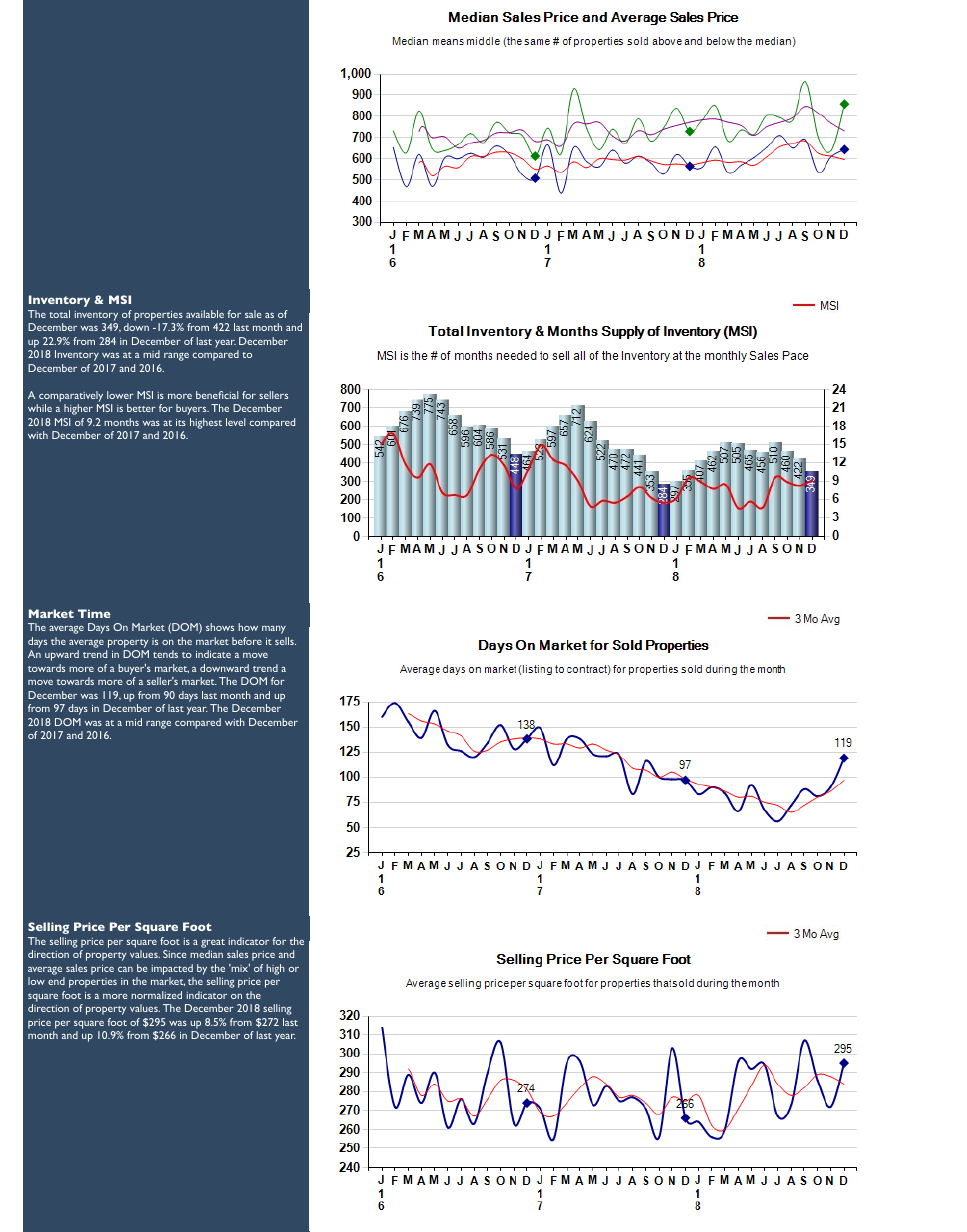  I want to click on impacted, so click(172, 969).
